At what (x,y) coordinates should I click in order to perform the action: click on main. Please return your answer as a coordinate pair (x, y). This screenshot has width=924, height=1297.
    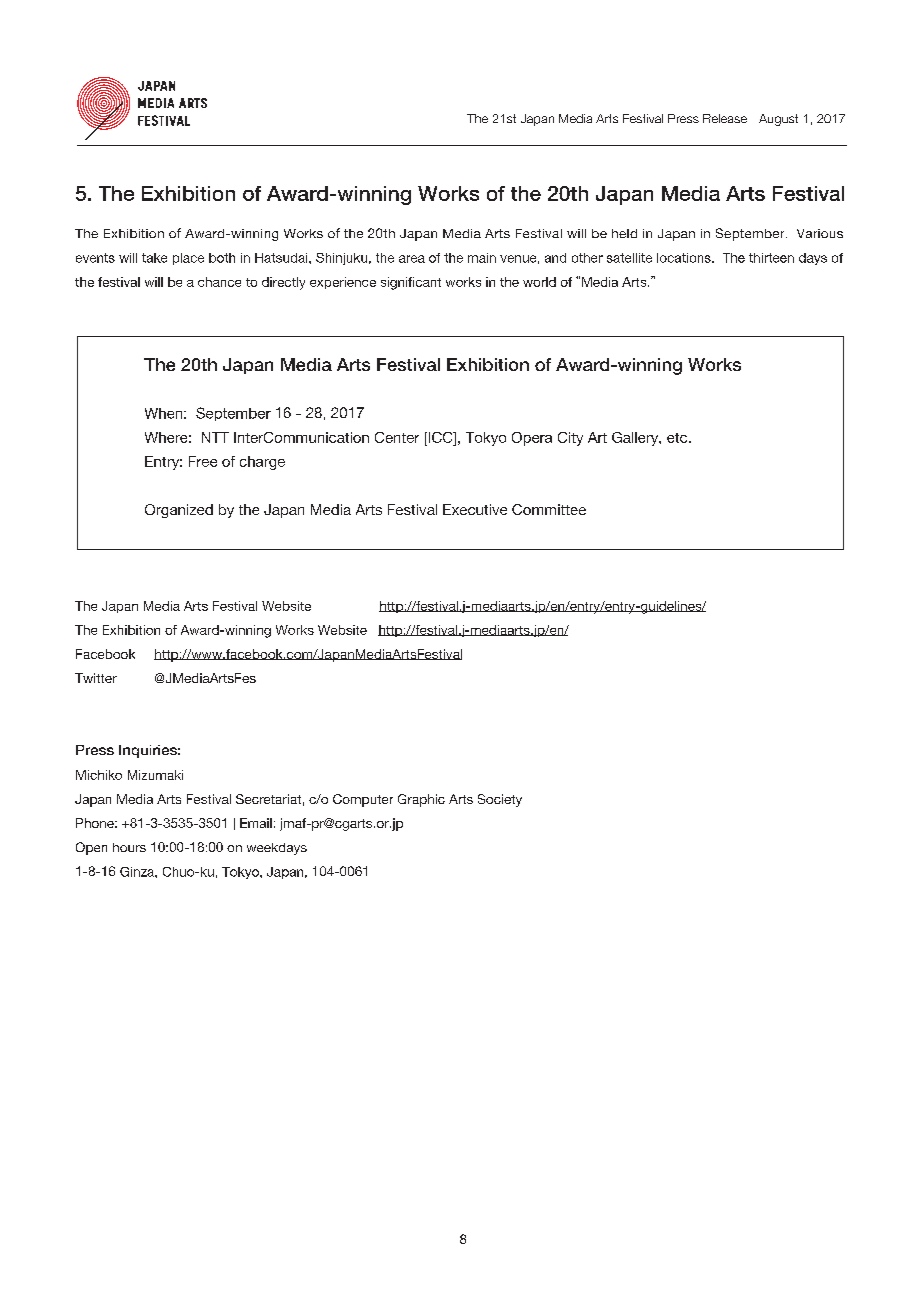
    Looking at the image, I should click on (482, 258).
